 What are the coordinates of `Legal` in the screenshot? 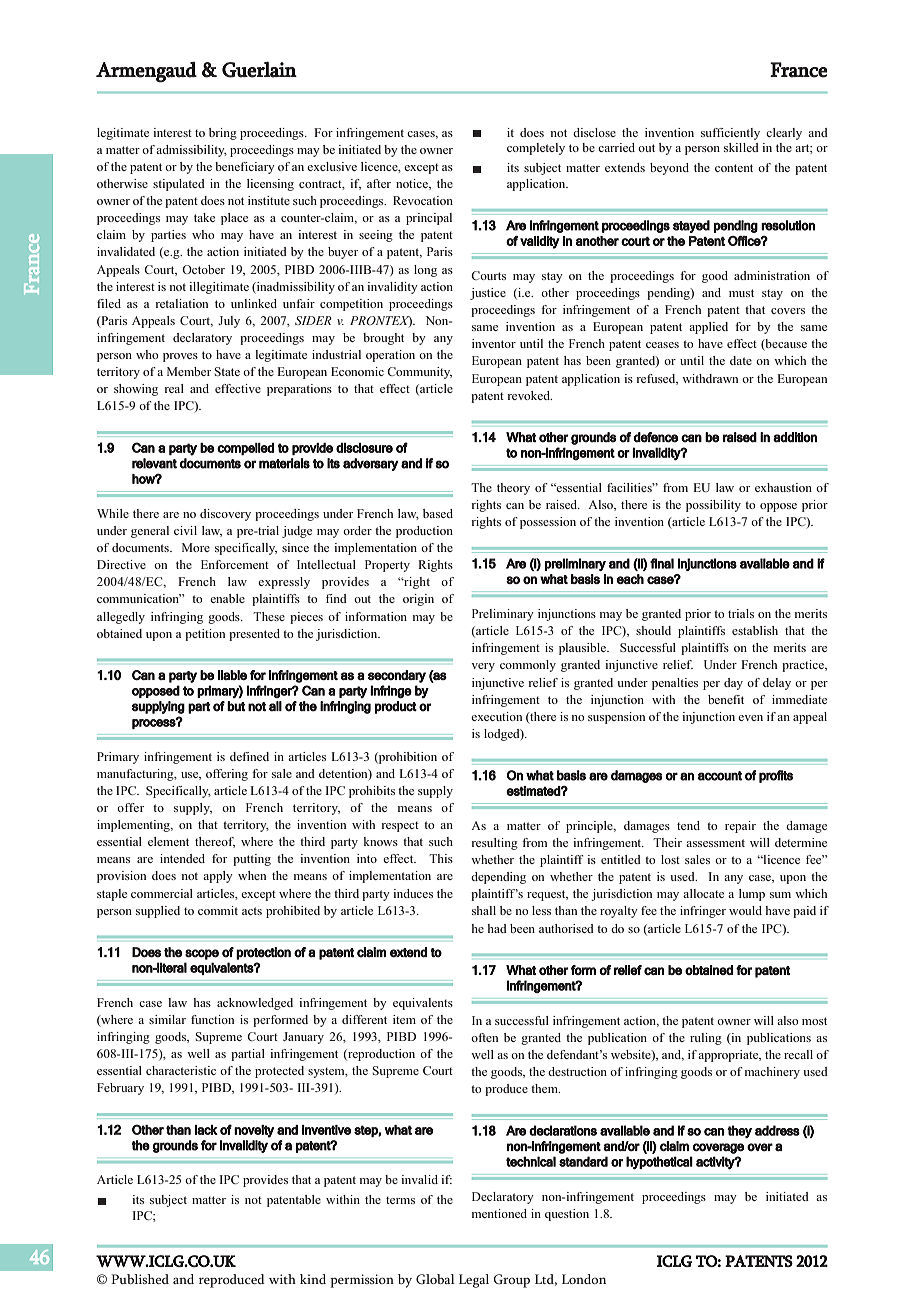 It's located at (474, 1281).
